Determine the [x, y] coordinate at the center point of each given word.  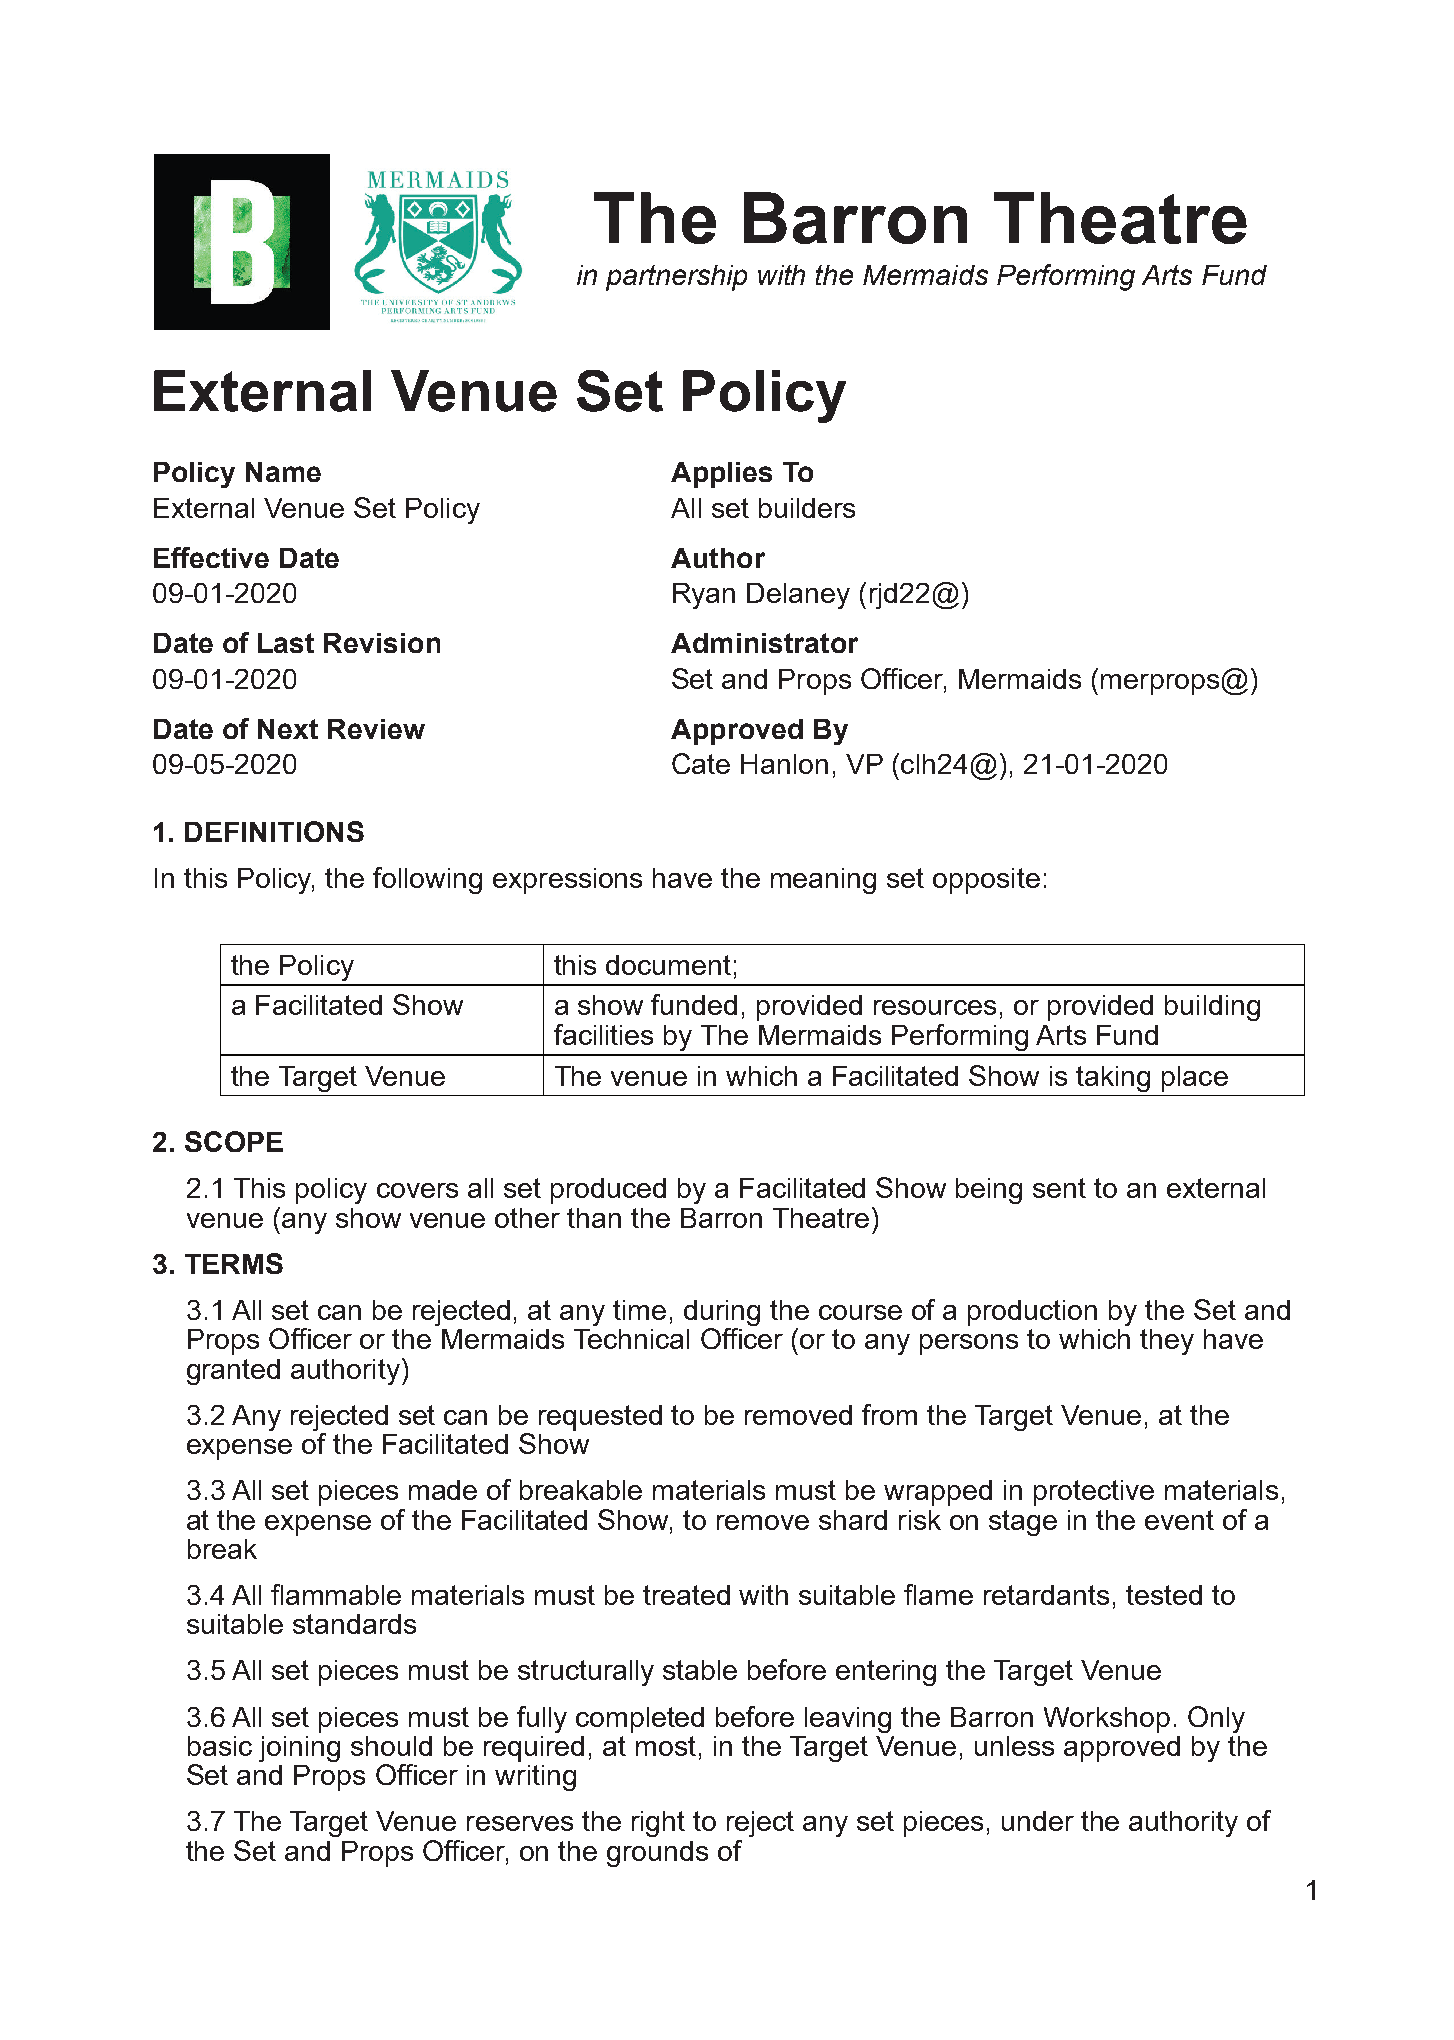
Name [283, 472]
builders [807, 508]
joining [299, 1749]
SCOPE [234, 1141]
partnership [676, 278]
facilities [603, 1034]
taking [1113, 1079]
